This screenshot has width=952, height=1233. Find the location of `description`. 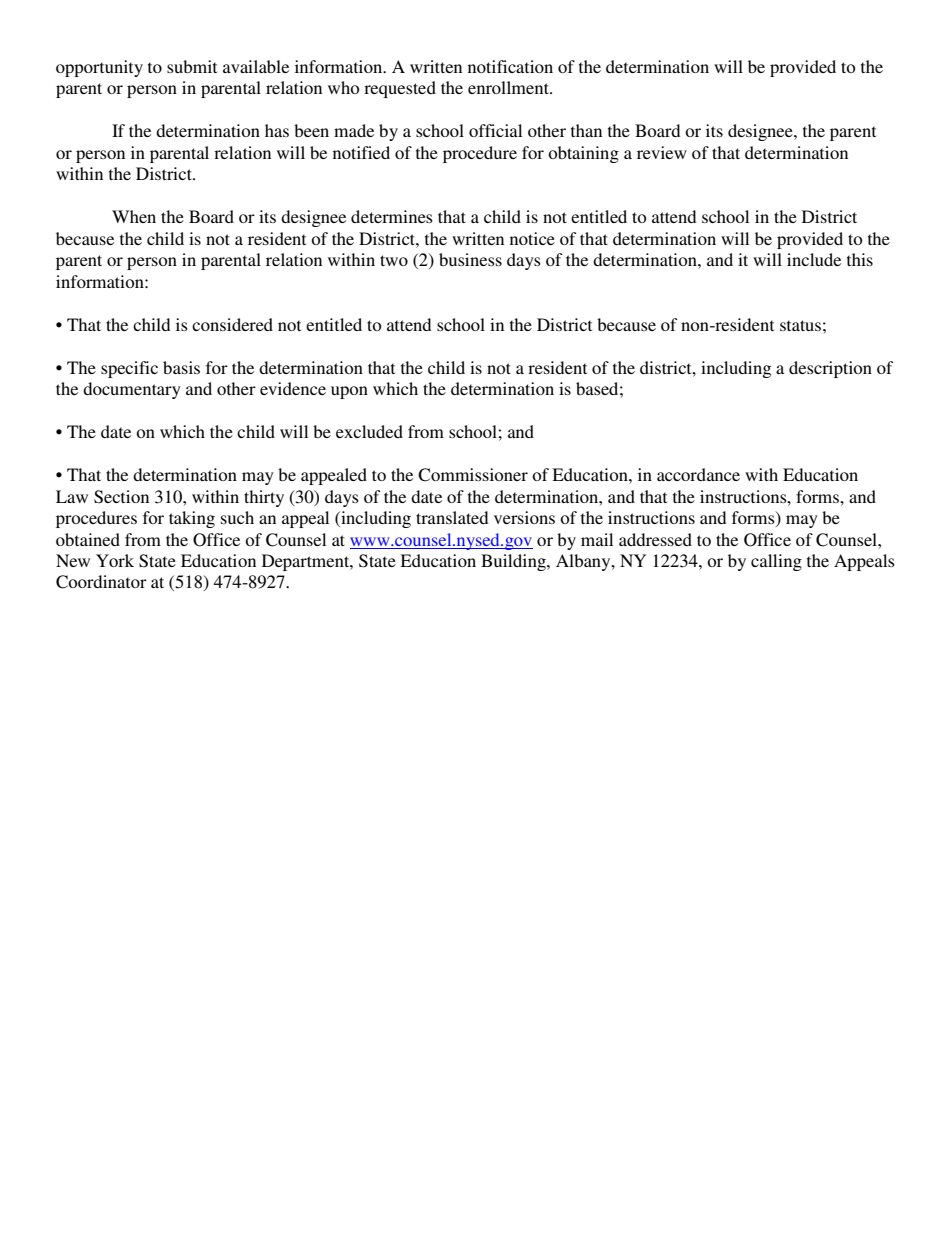

description is located at coordinates (830, 369).
